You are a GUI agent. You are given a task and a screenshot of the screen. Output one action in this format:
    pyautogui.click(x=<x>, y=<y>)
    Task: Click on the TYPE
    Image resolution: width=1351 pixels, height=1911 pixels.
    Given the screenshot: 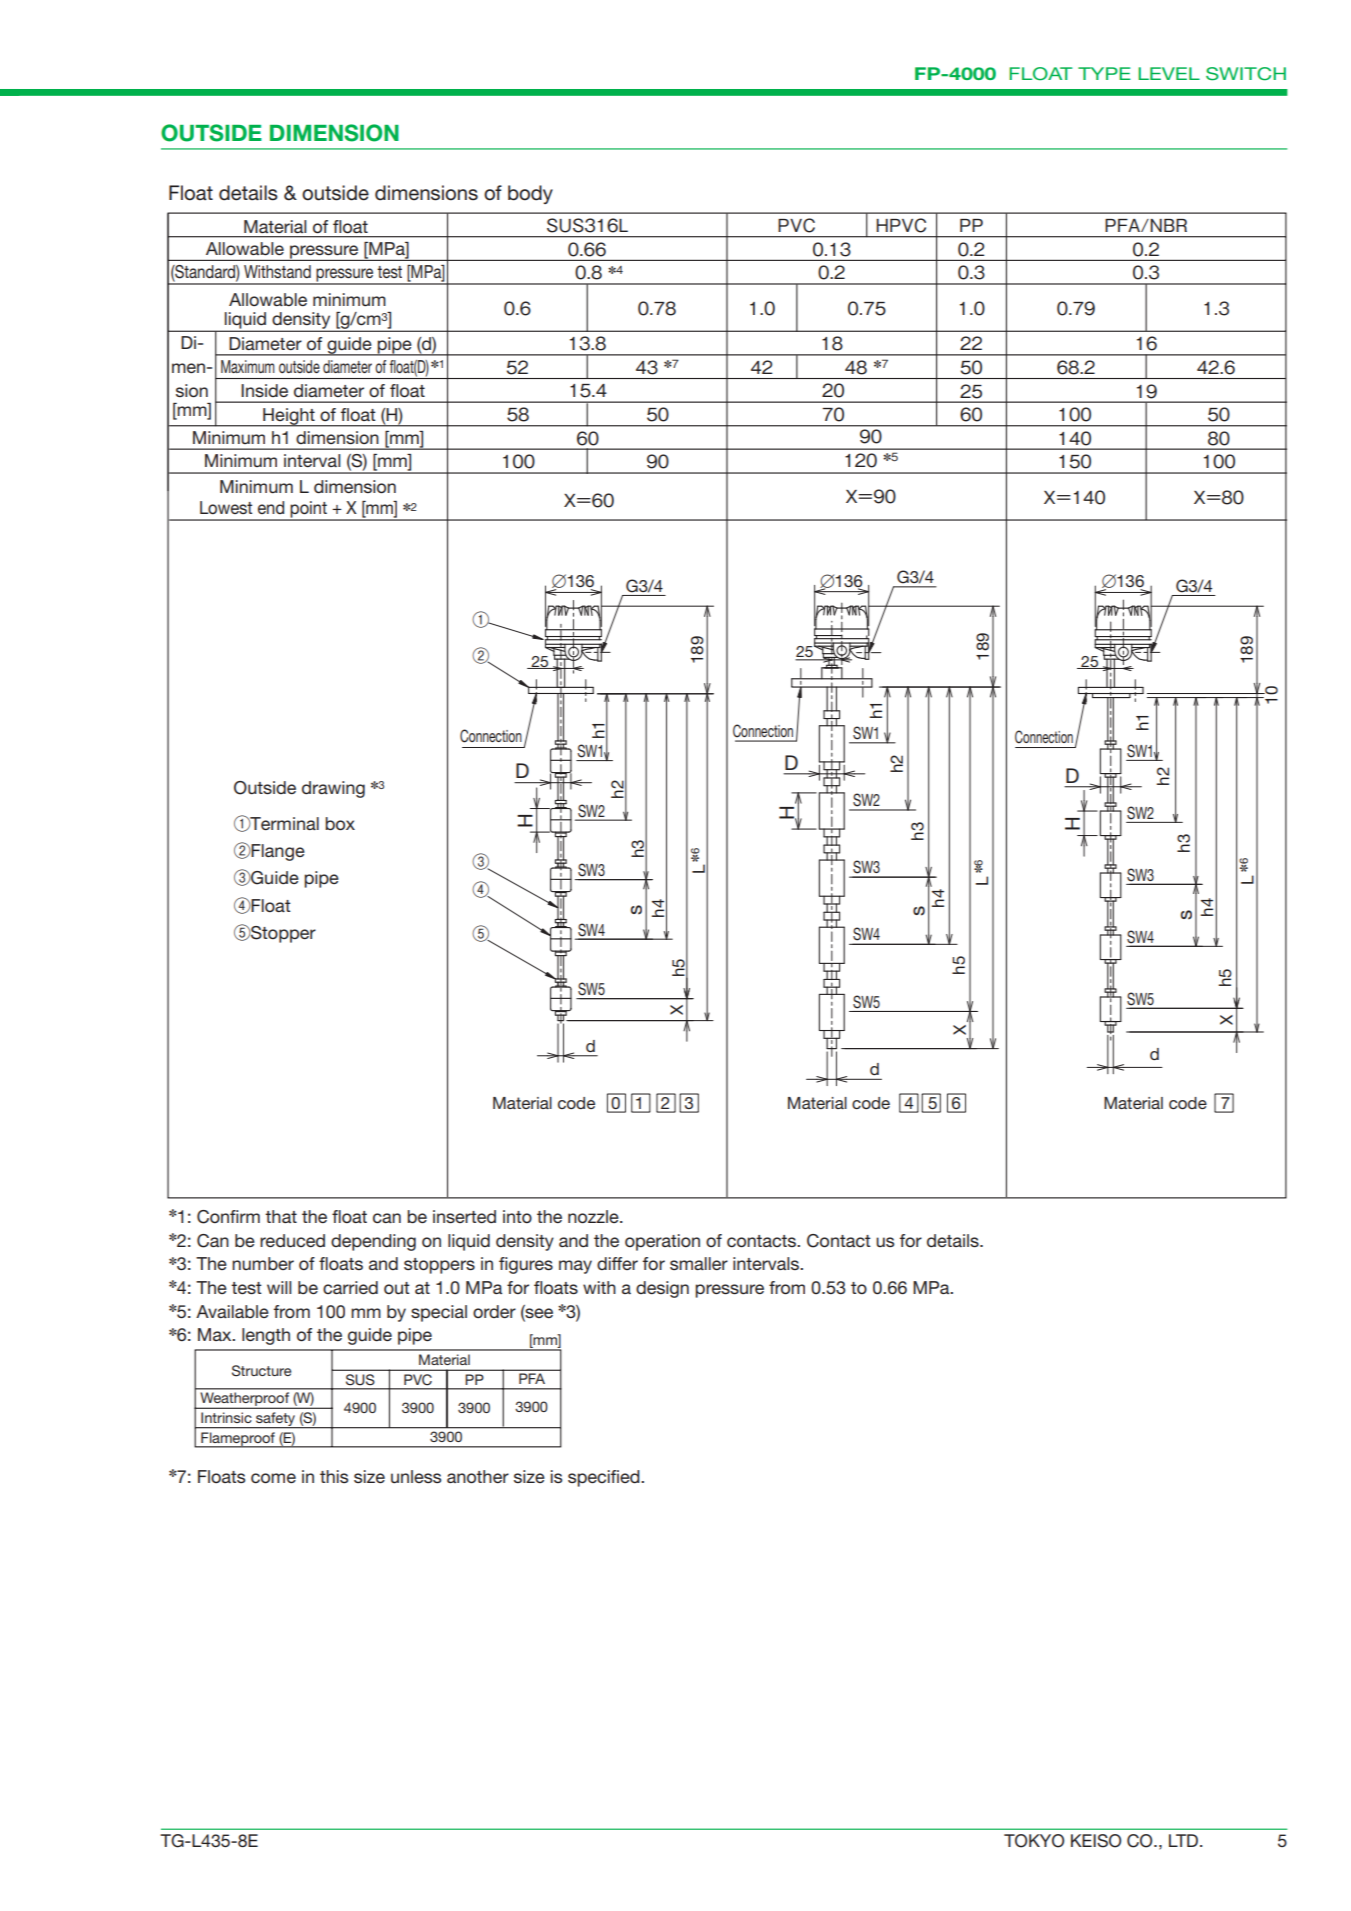 What is the action you would take?
    pyautogui.click(x=1104, y=73)
